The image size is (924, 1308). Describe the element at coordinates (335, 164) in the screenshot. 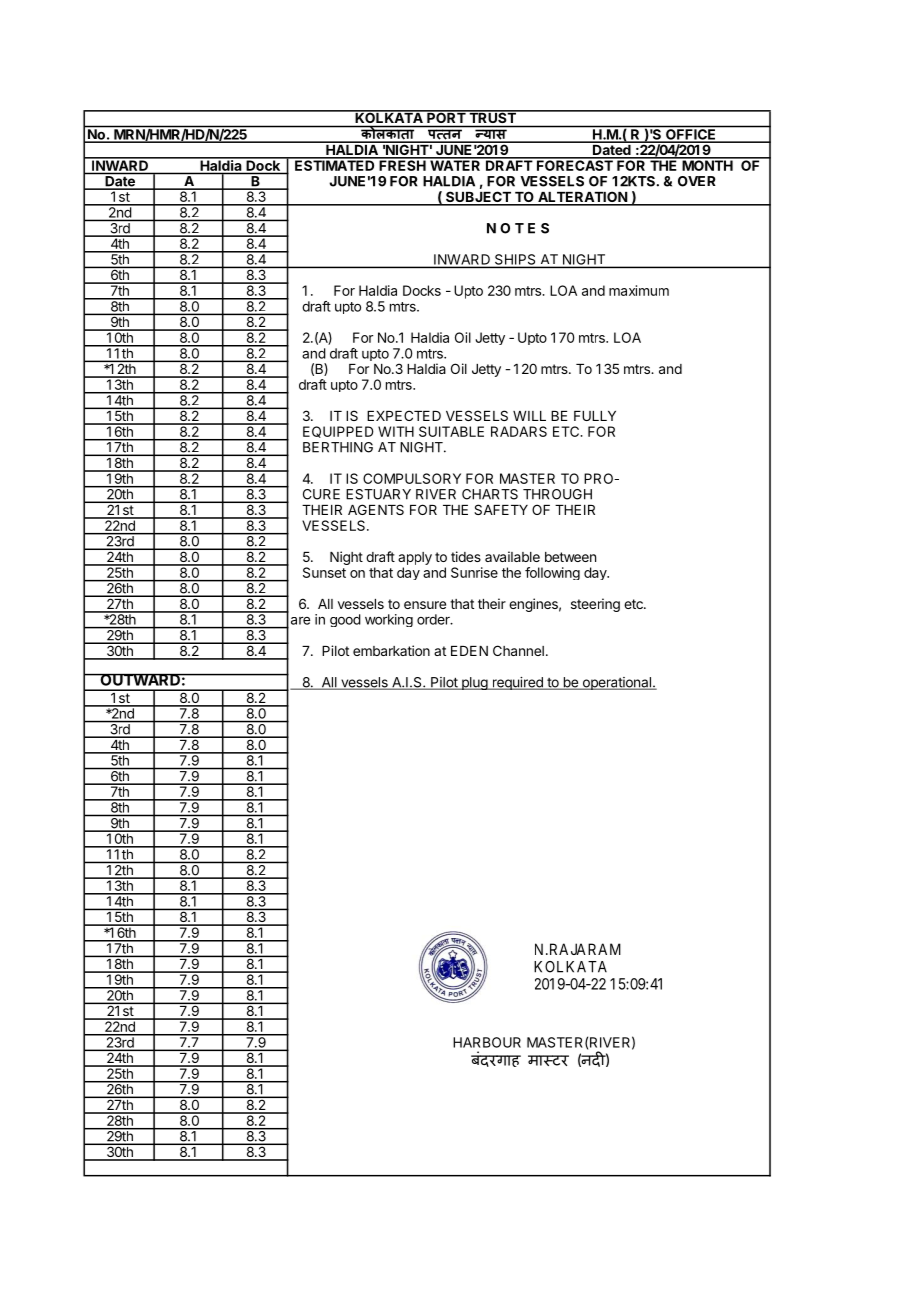

I see `ESTIMATED` at that location.
